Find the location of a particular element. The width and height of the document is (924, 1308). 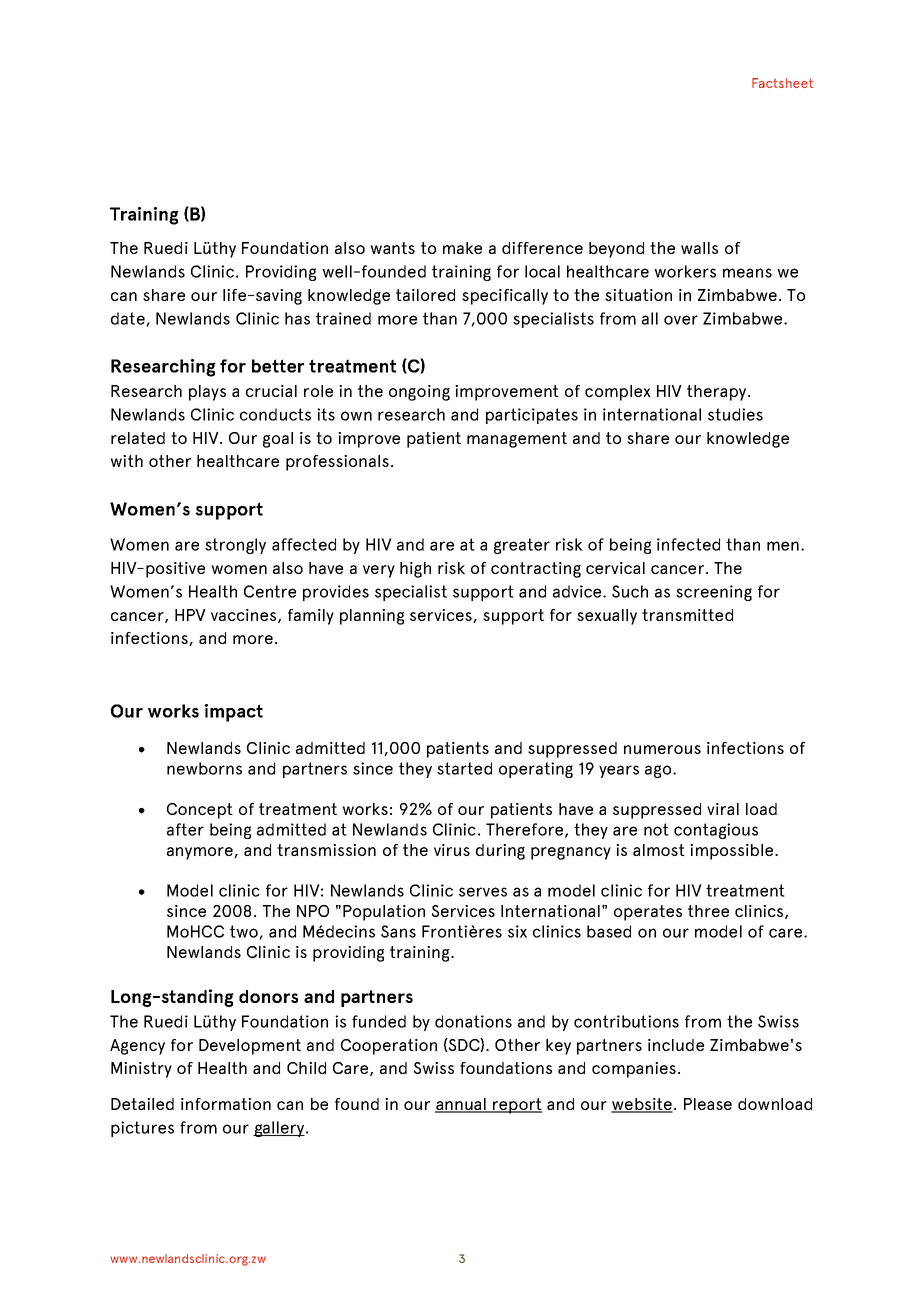

workers is located at coordinates (685, 271).
